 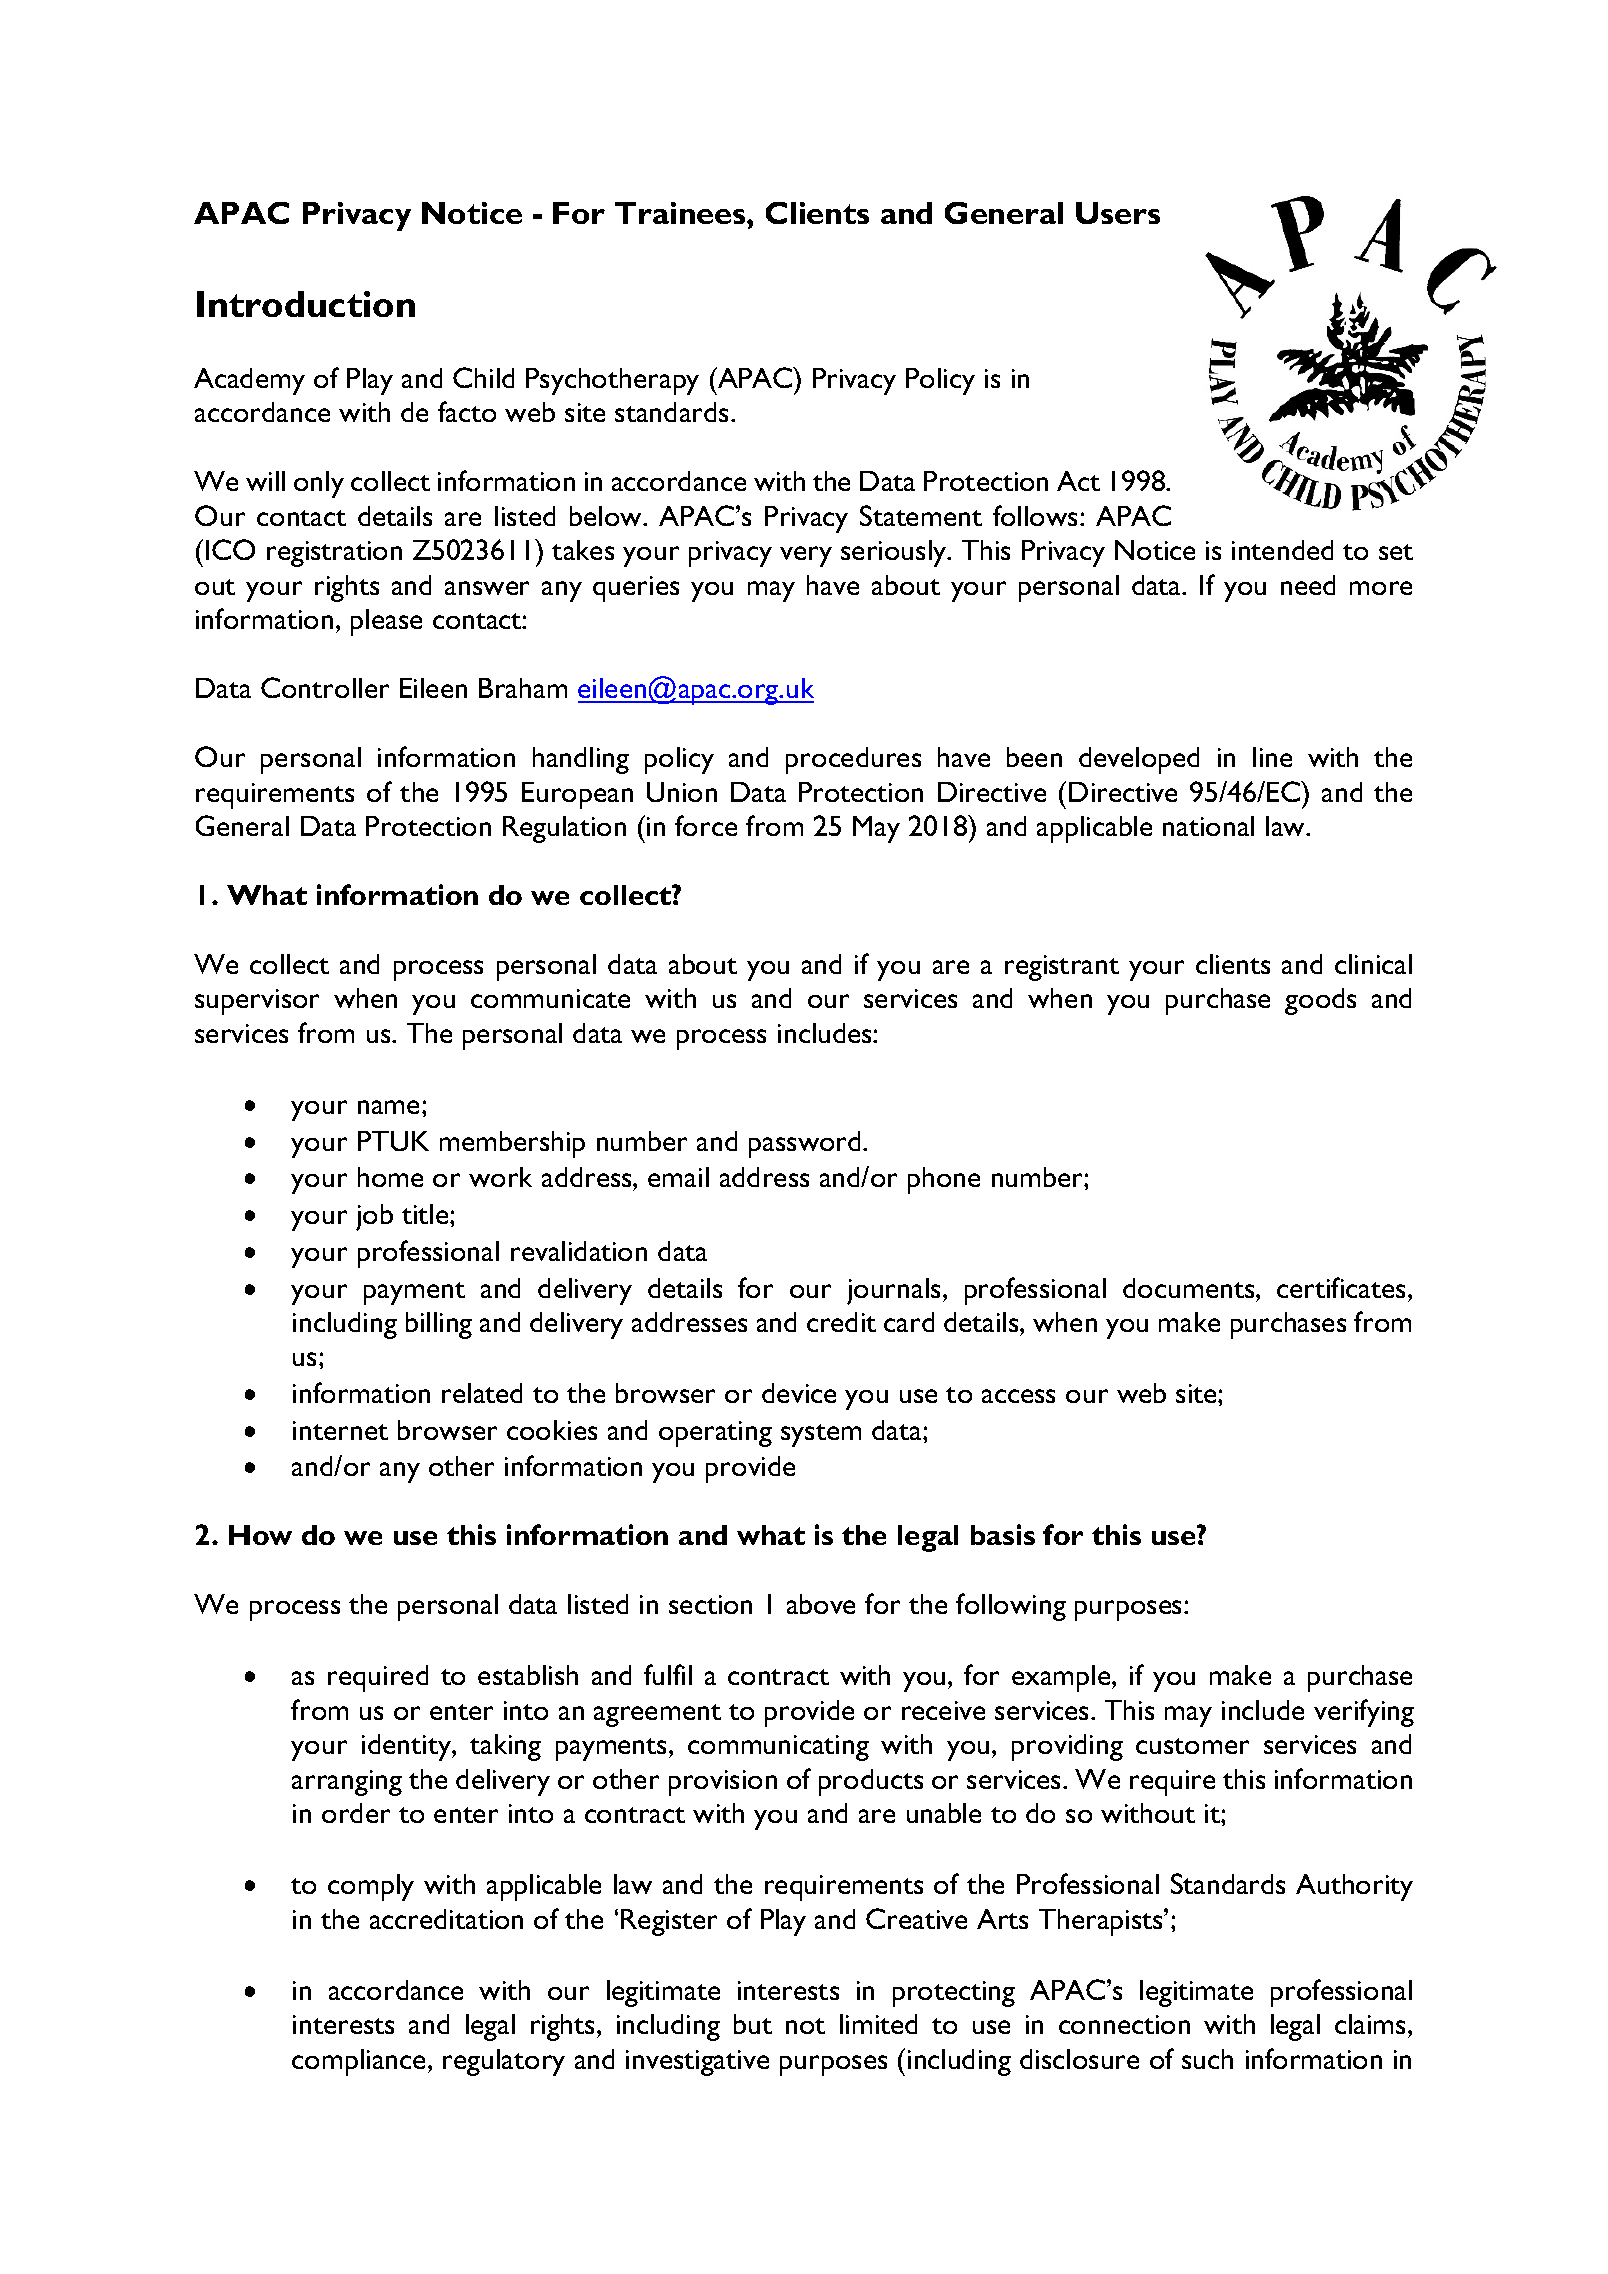 What do you see at coordinates (1118, 213) in the screenshot?
I see `Users` at bounding box center [1118, 213].
